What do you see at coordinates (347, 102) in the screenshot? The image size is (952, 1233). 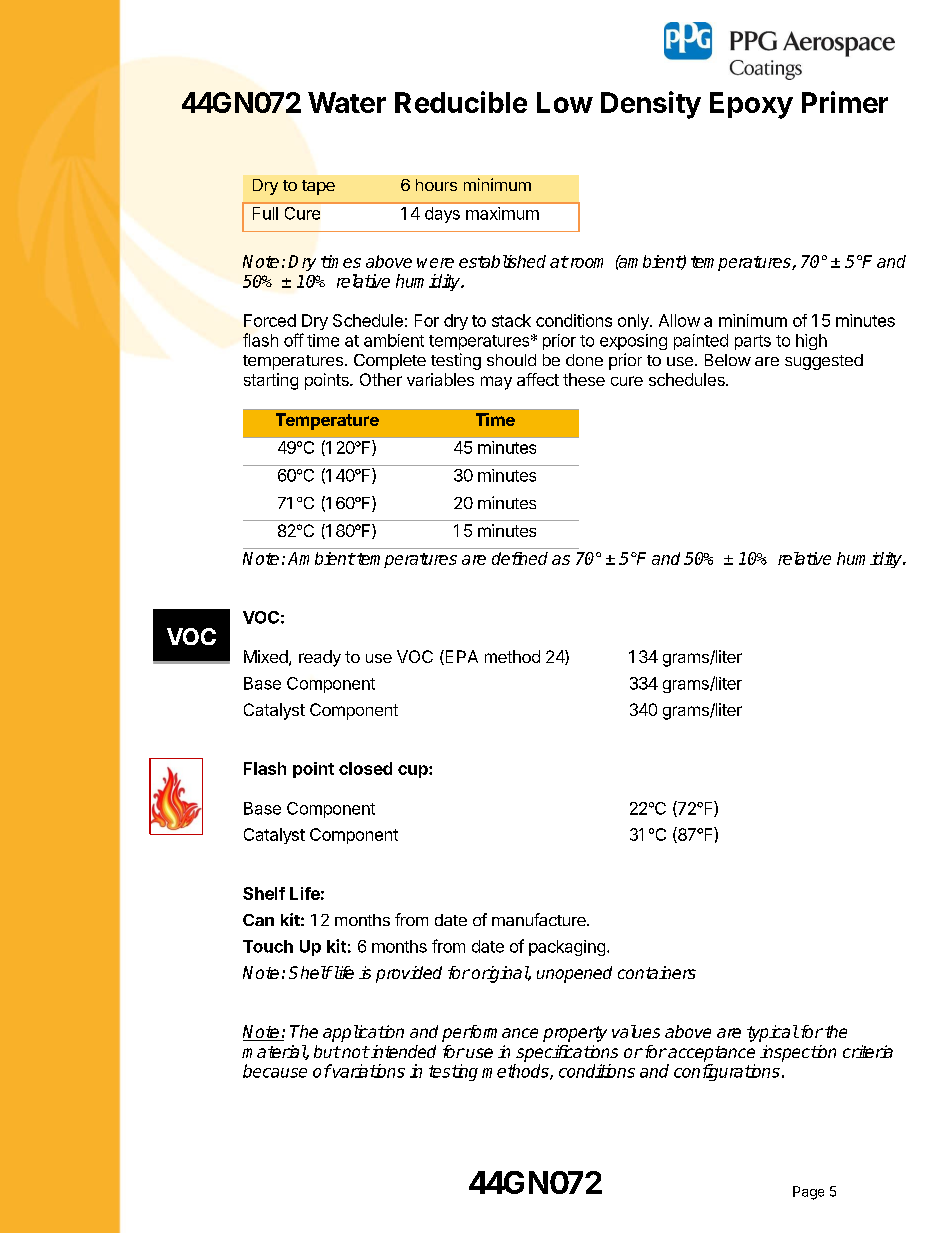 I see `Water` at bounding box center [347, 102].
